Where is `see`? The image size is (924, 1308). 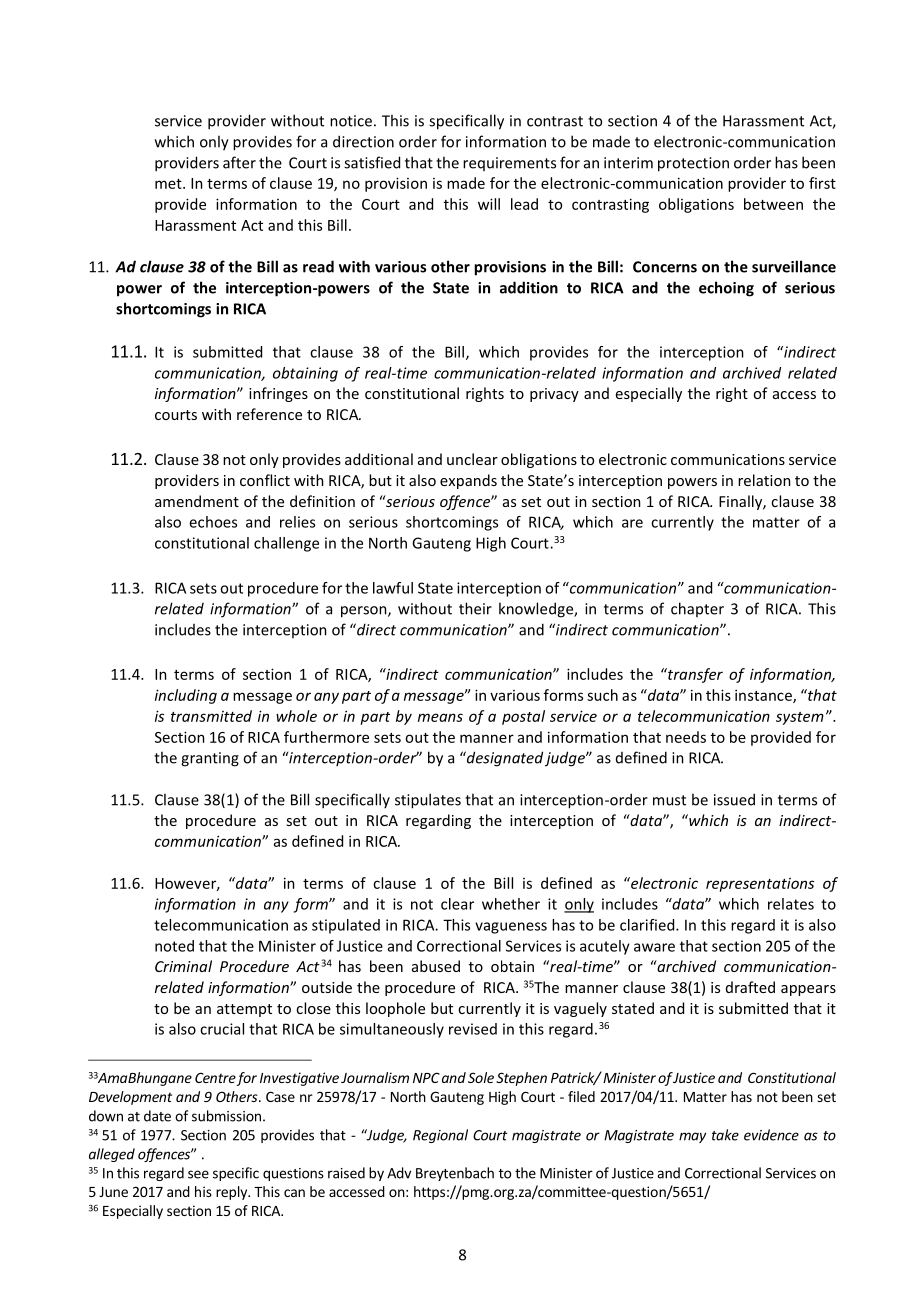
see is located at coordinates (198, 1174).
